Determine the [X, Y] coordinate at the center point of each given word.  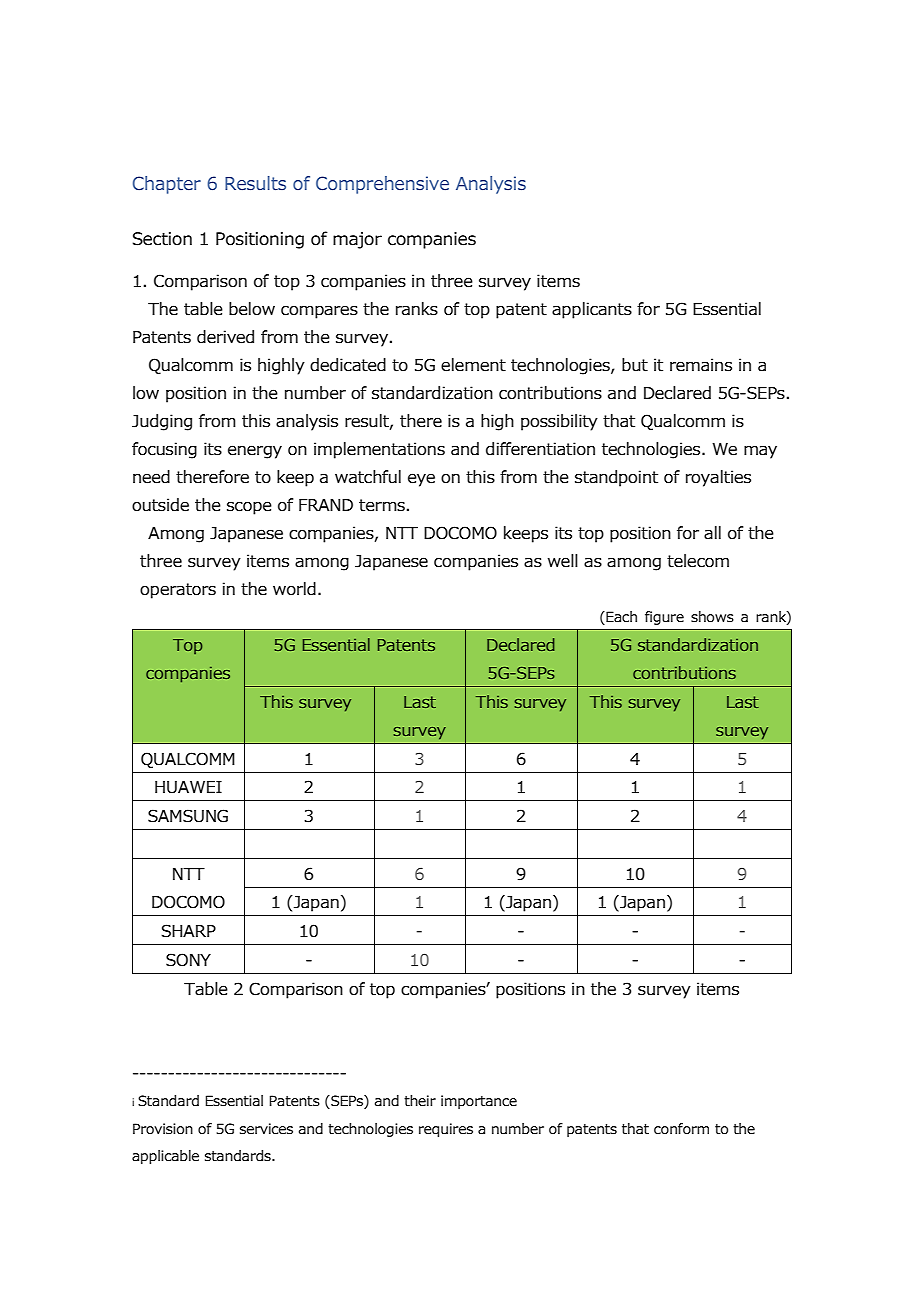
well [563, 561]
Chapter [167, 185]
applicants [592, 310]
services [266, 1129]
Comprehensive [382, 185]
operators [178, 591]
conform [681, 1129]
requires [446, 1130]
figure [664, 618]
